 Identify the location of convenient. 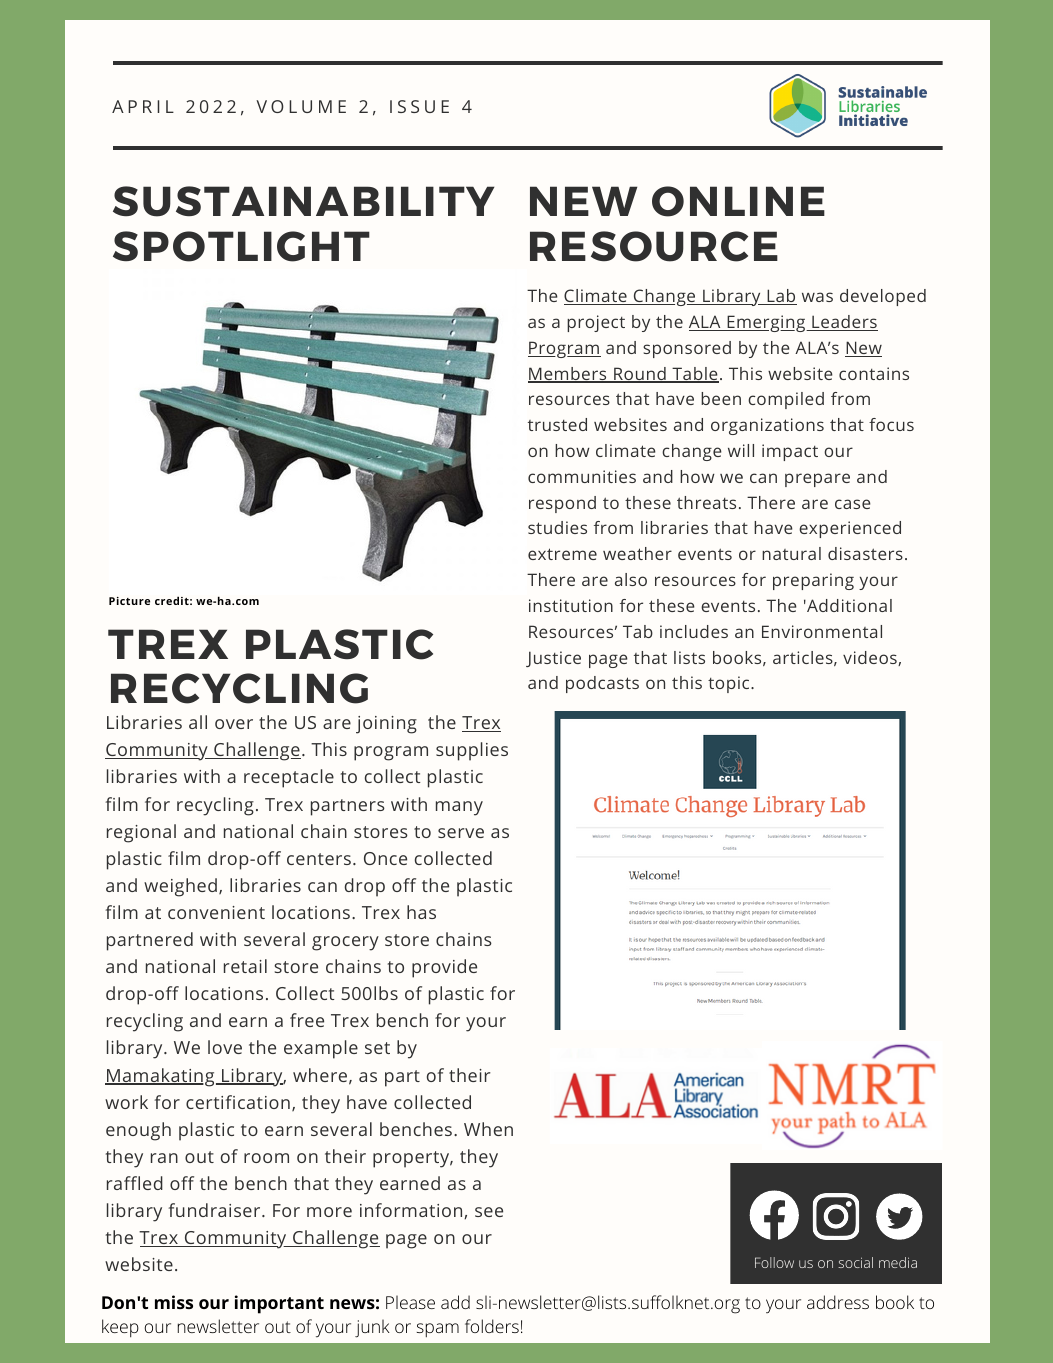
(216, 912).
